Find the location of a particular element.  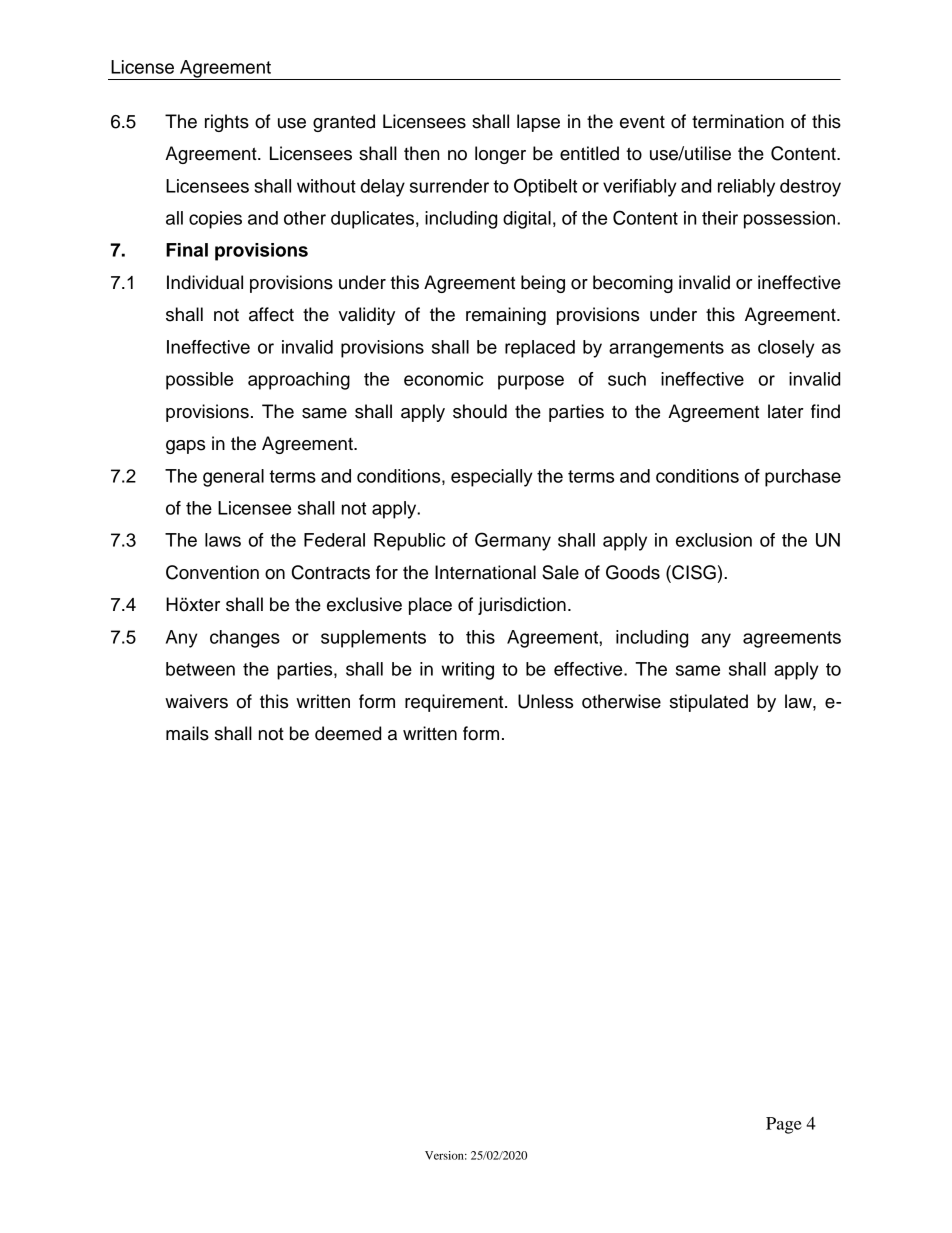

Page is located at coordinates (784, 1125).
